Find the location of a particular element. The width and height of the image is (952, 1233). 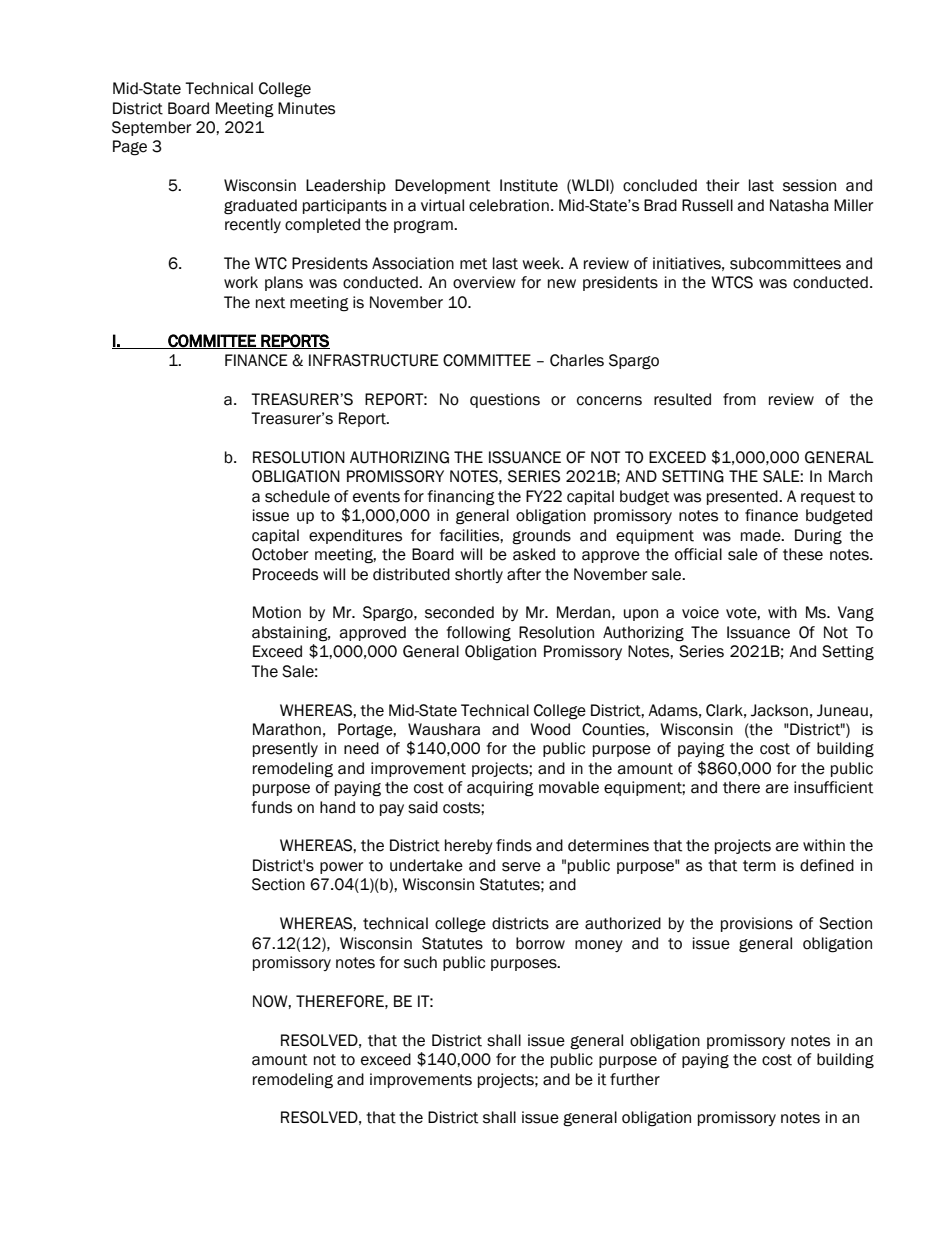

further is located at coordinates (635, 1079).
